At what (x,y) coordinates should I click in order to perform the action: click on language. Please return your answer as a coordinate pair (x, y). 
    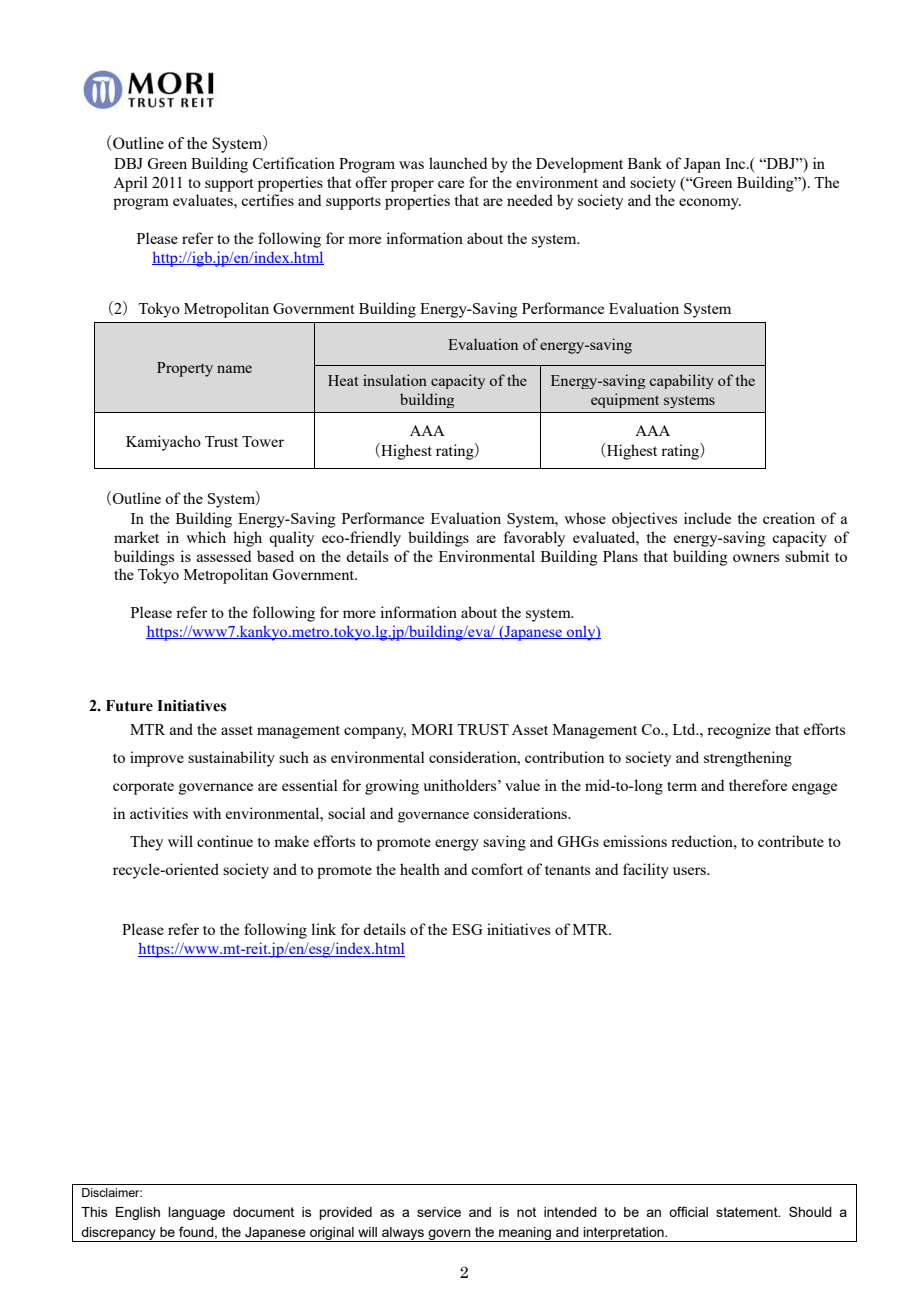
    Looking at the image, I should click on (196, 1213).
